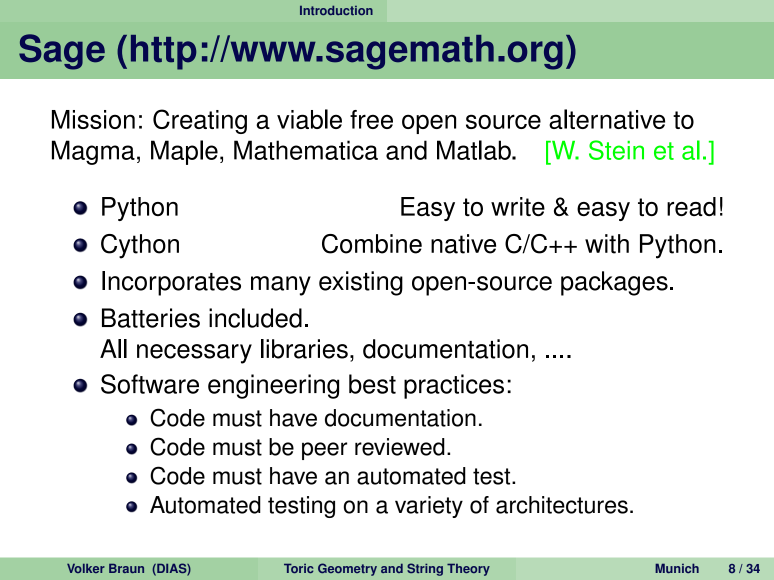 This screenshot has width=774, height=580. What do you see at coordinates (140, 246) in the screenshot?
I see `Cython` at bounding box center [140, 246].
